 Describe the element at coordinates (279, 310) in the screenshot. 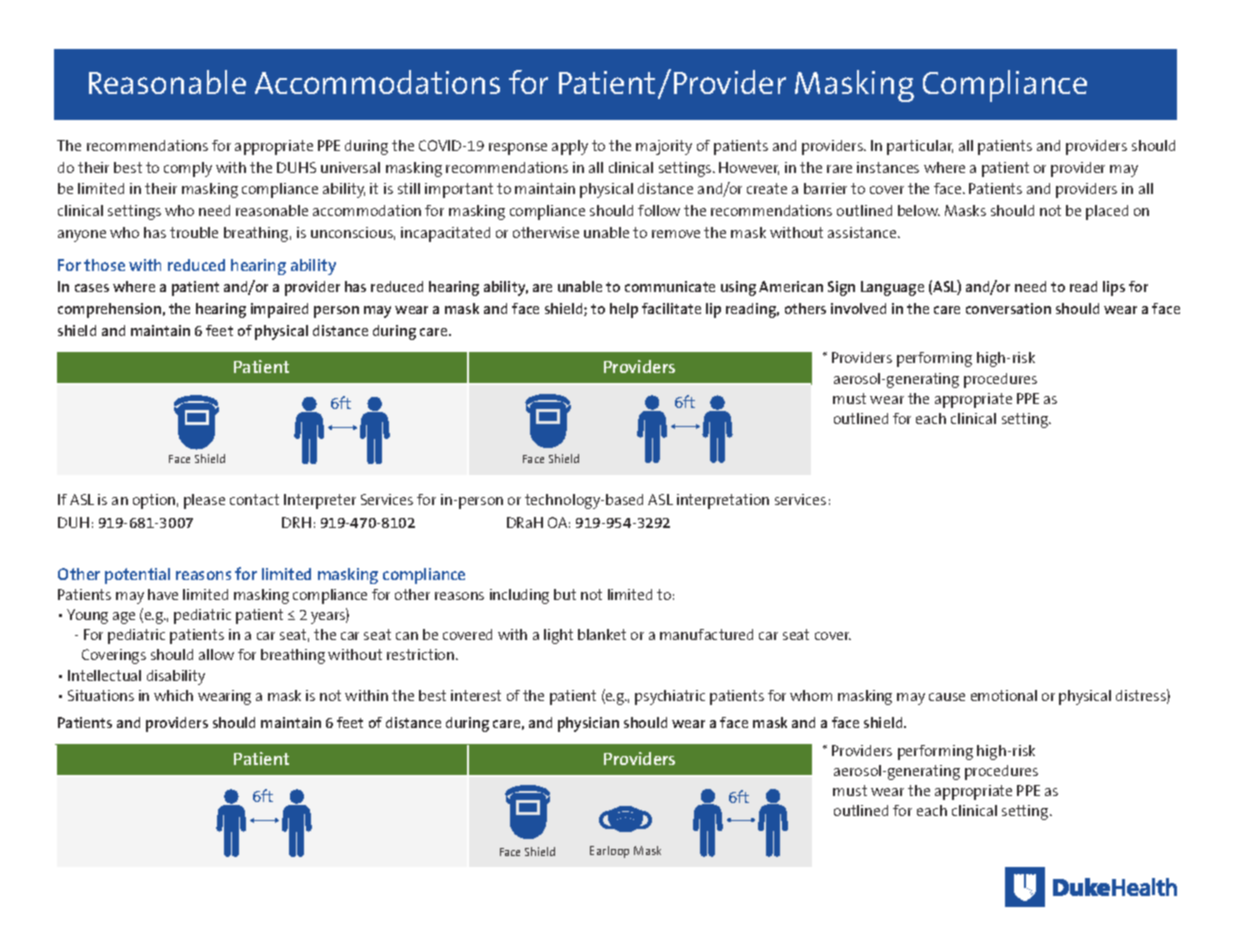

I see `impaired` at that location.
